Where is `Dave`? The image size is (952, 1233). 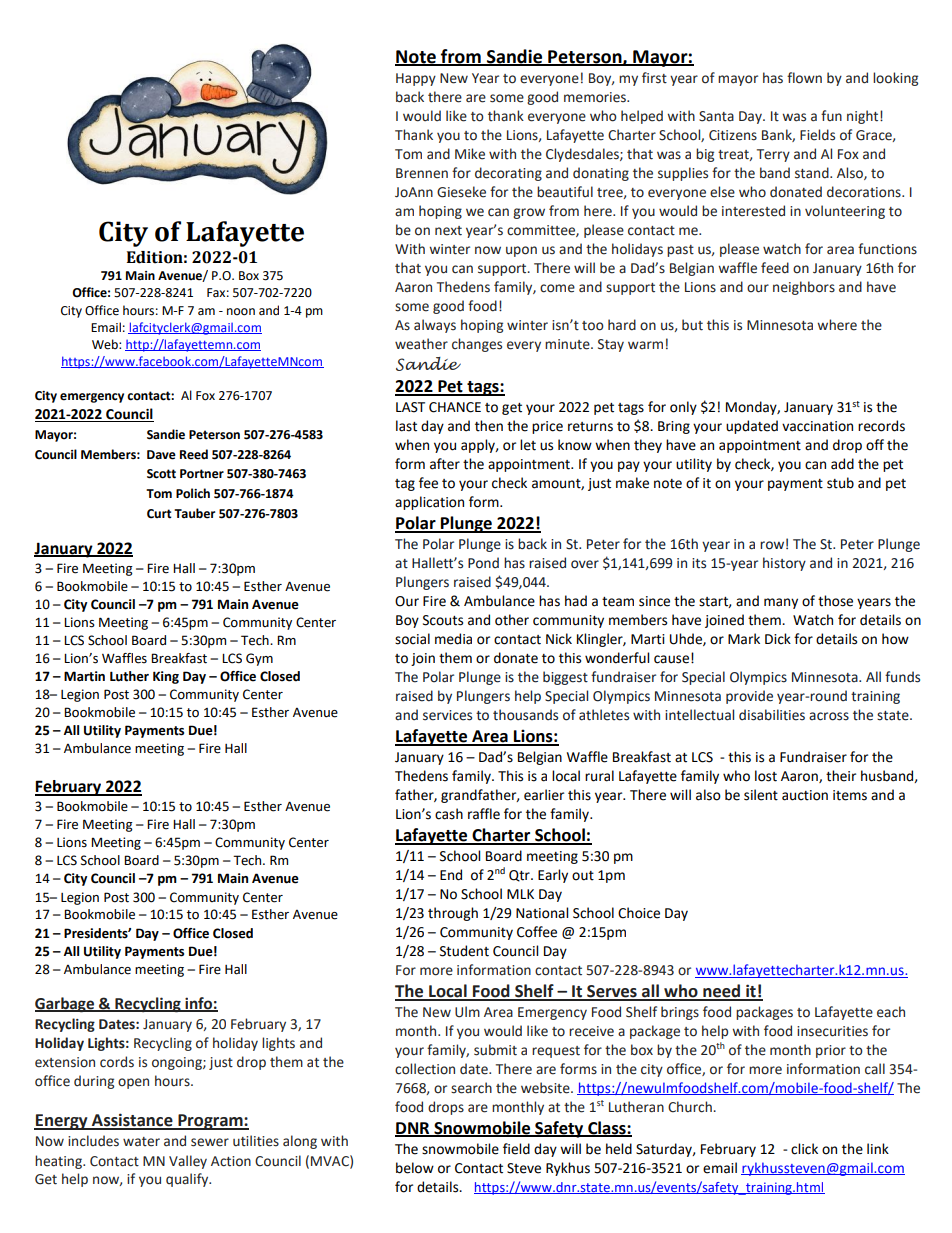
Dave is located at coordinates (161, 455).
